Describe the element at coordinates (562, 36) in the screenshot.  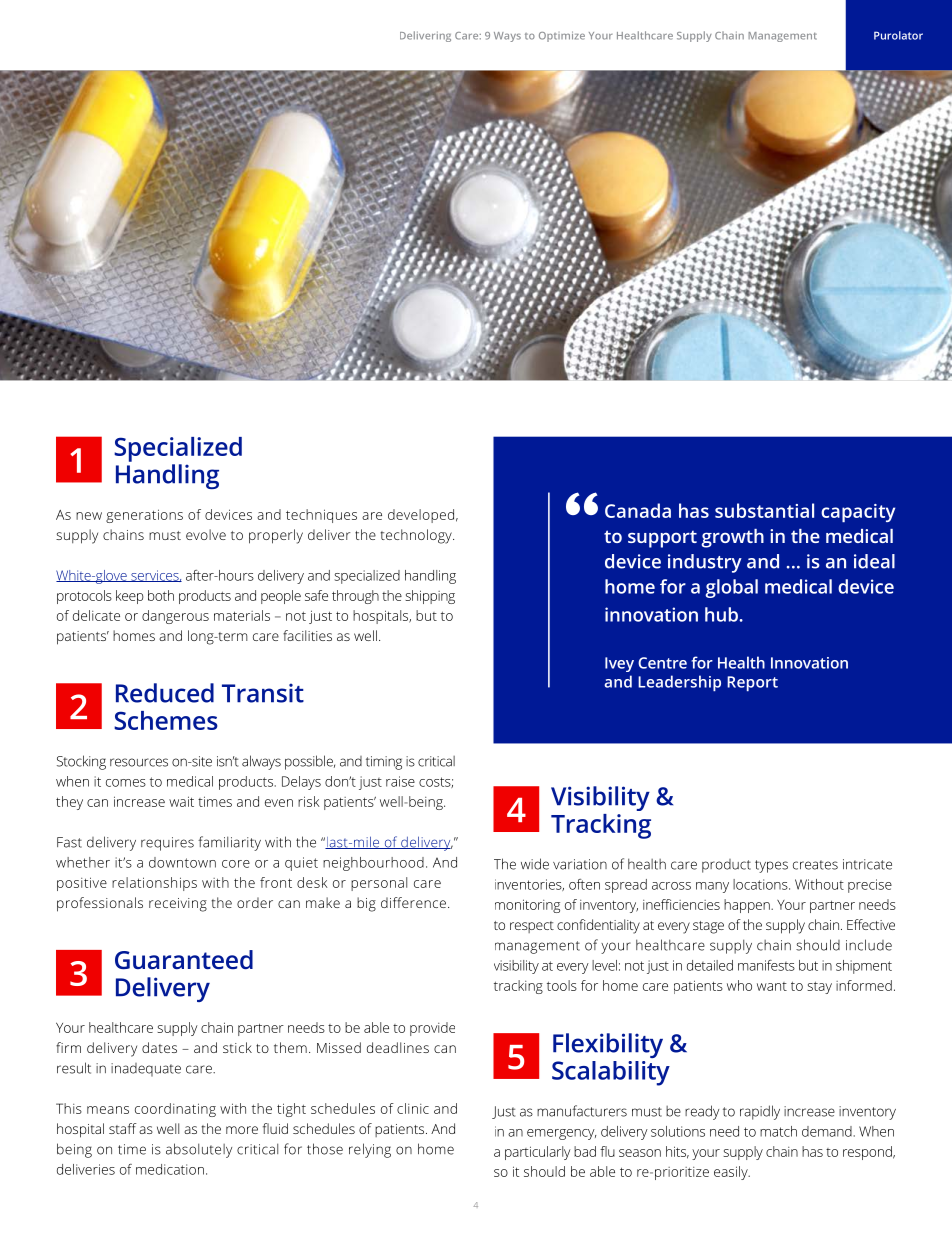
I see `Optimize` at that location.
